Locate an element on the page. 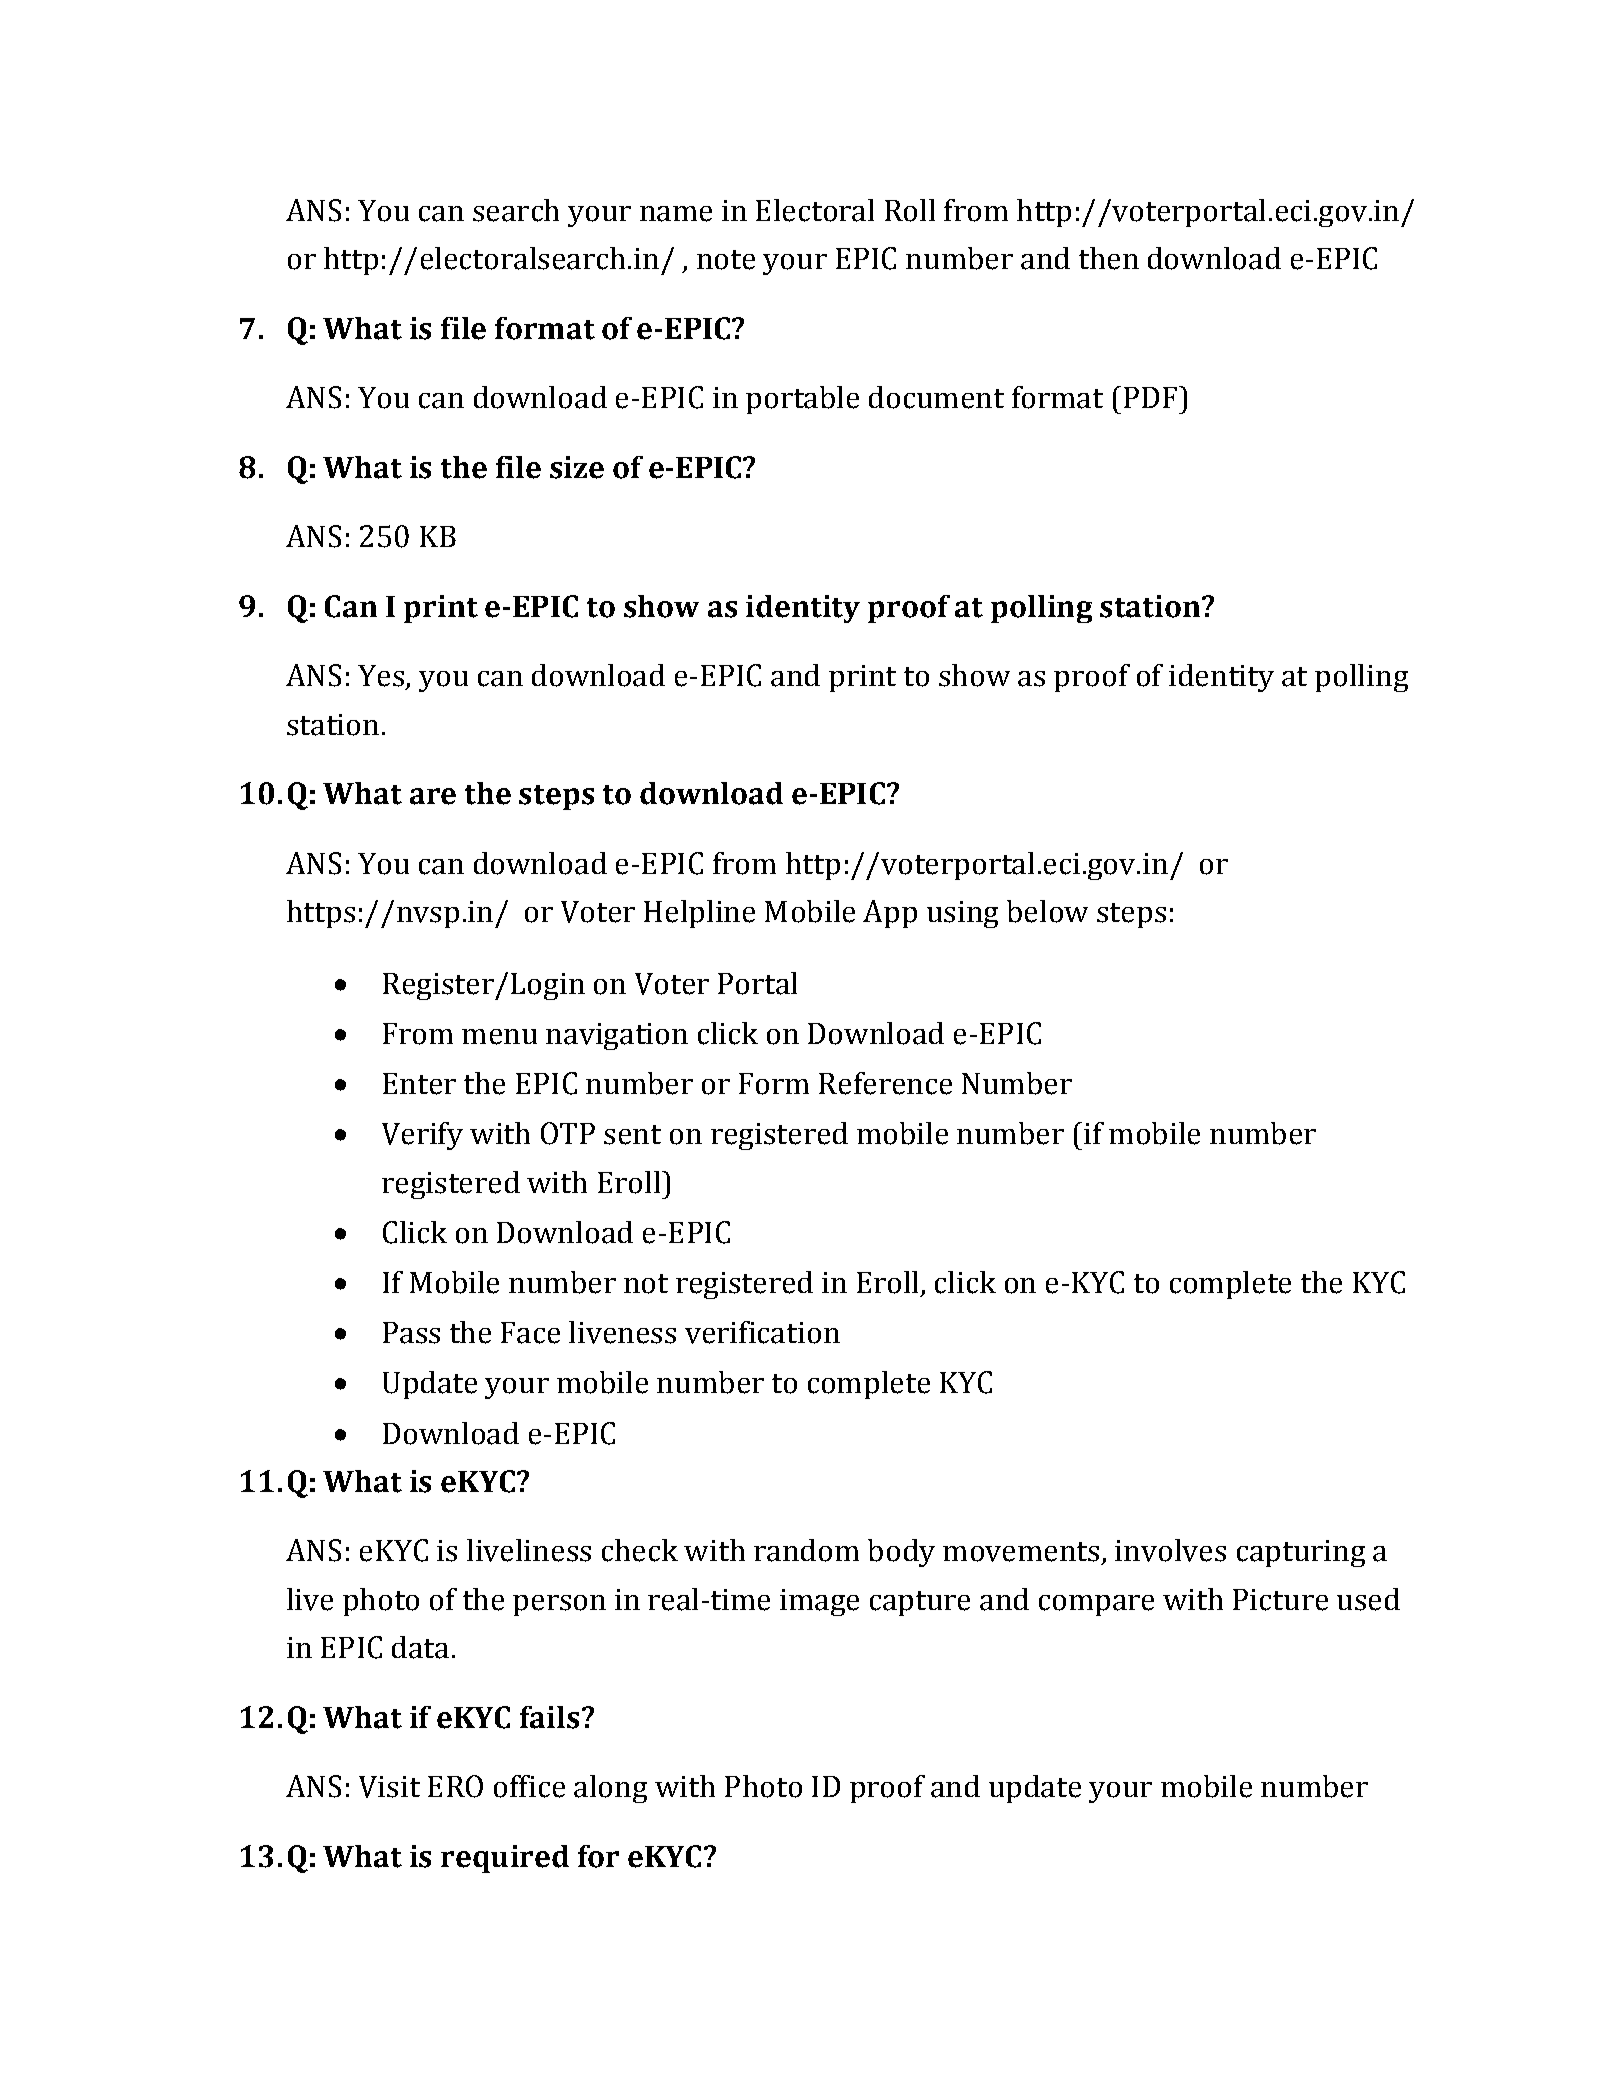 The width and height of the document is (1619, 2096). then is located at coordinates (1109, 258).
